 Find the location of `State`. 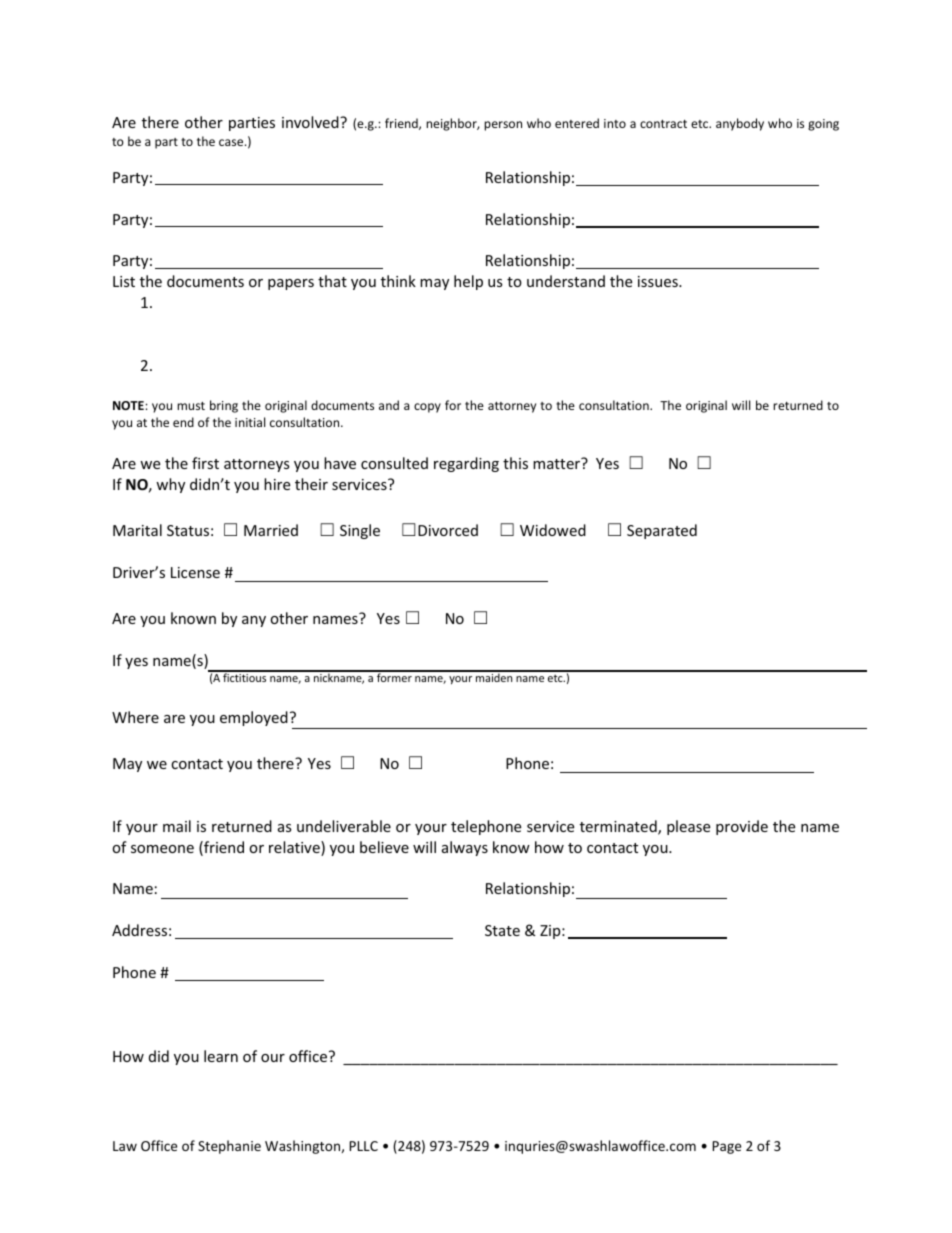

State is located at coordinates (502, 930).
